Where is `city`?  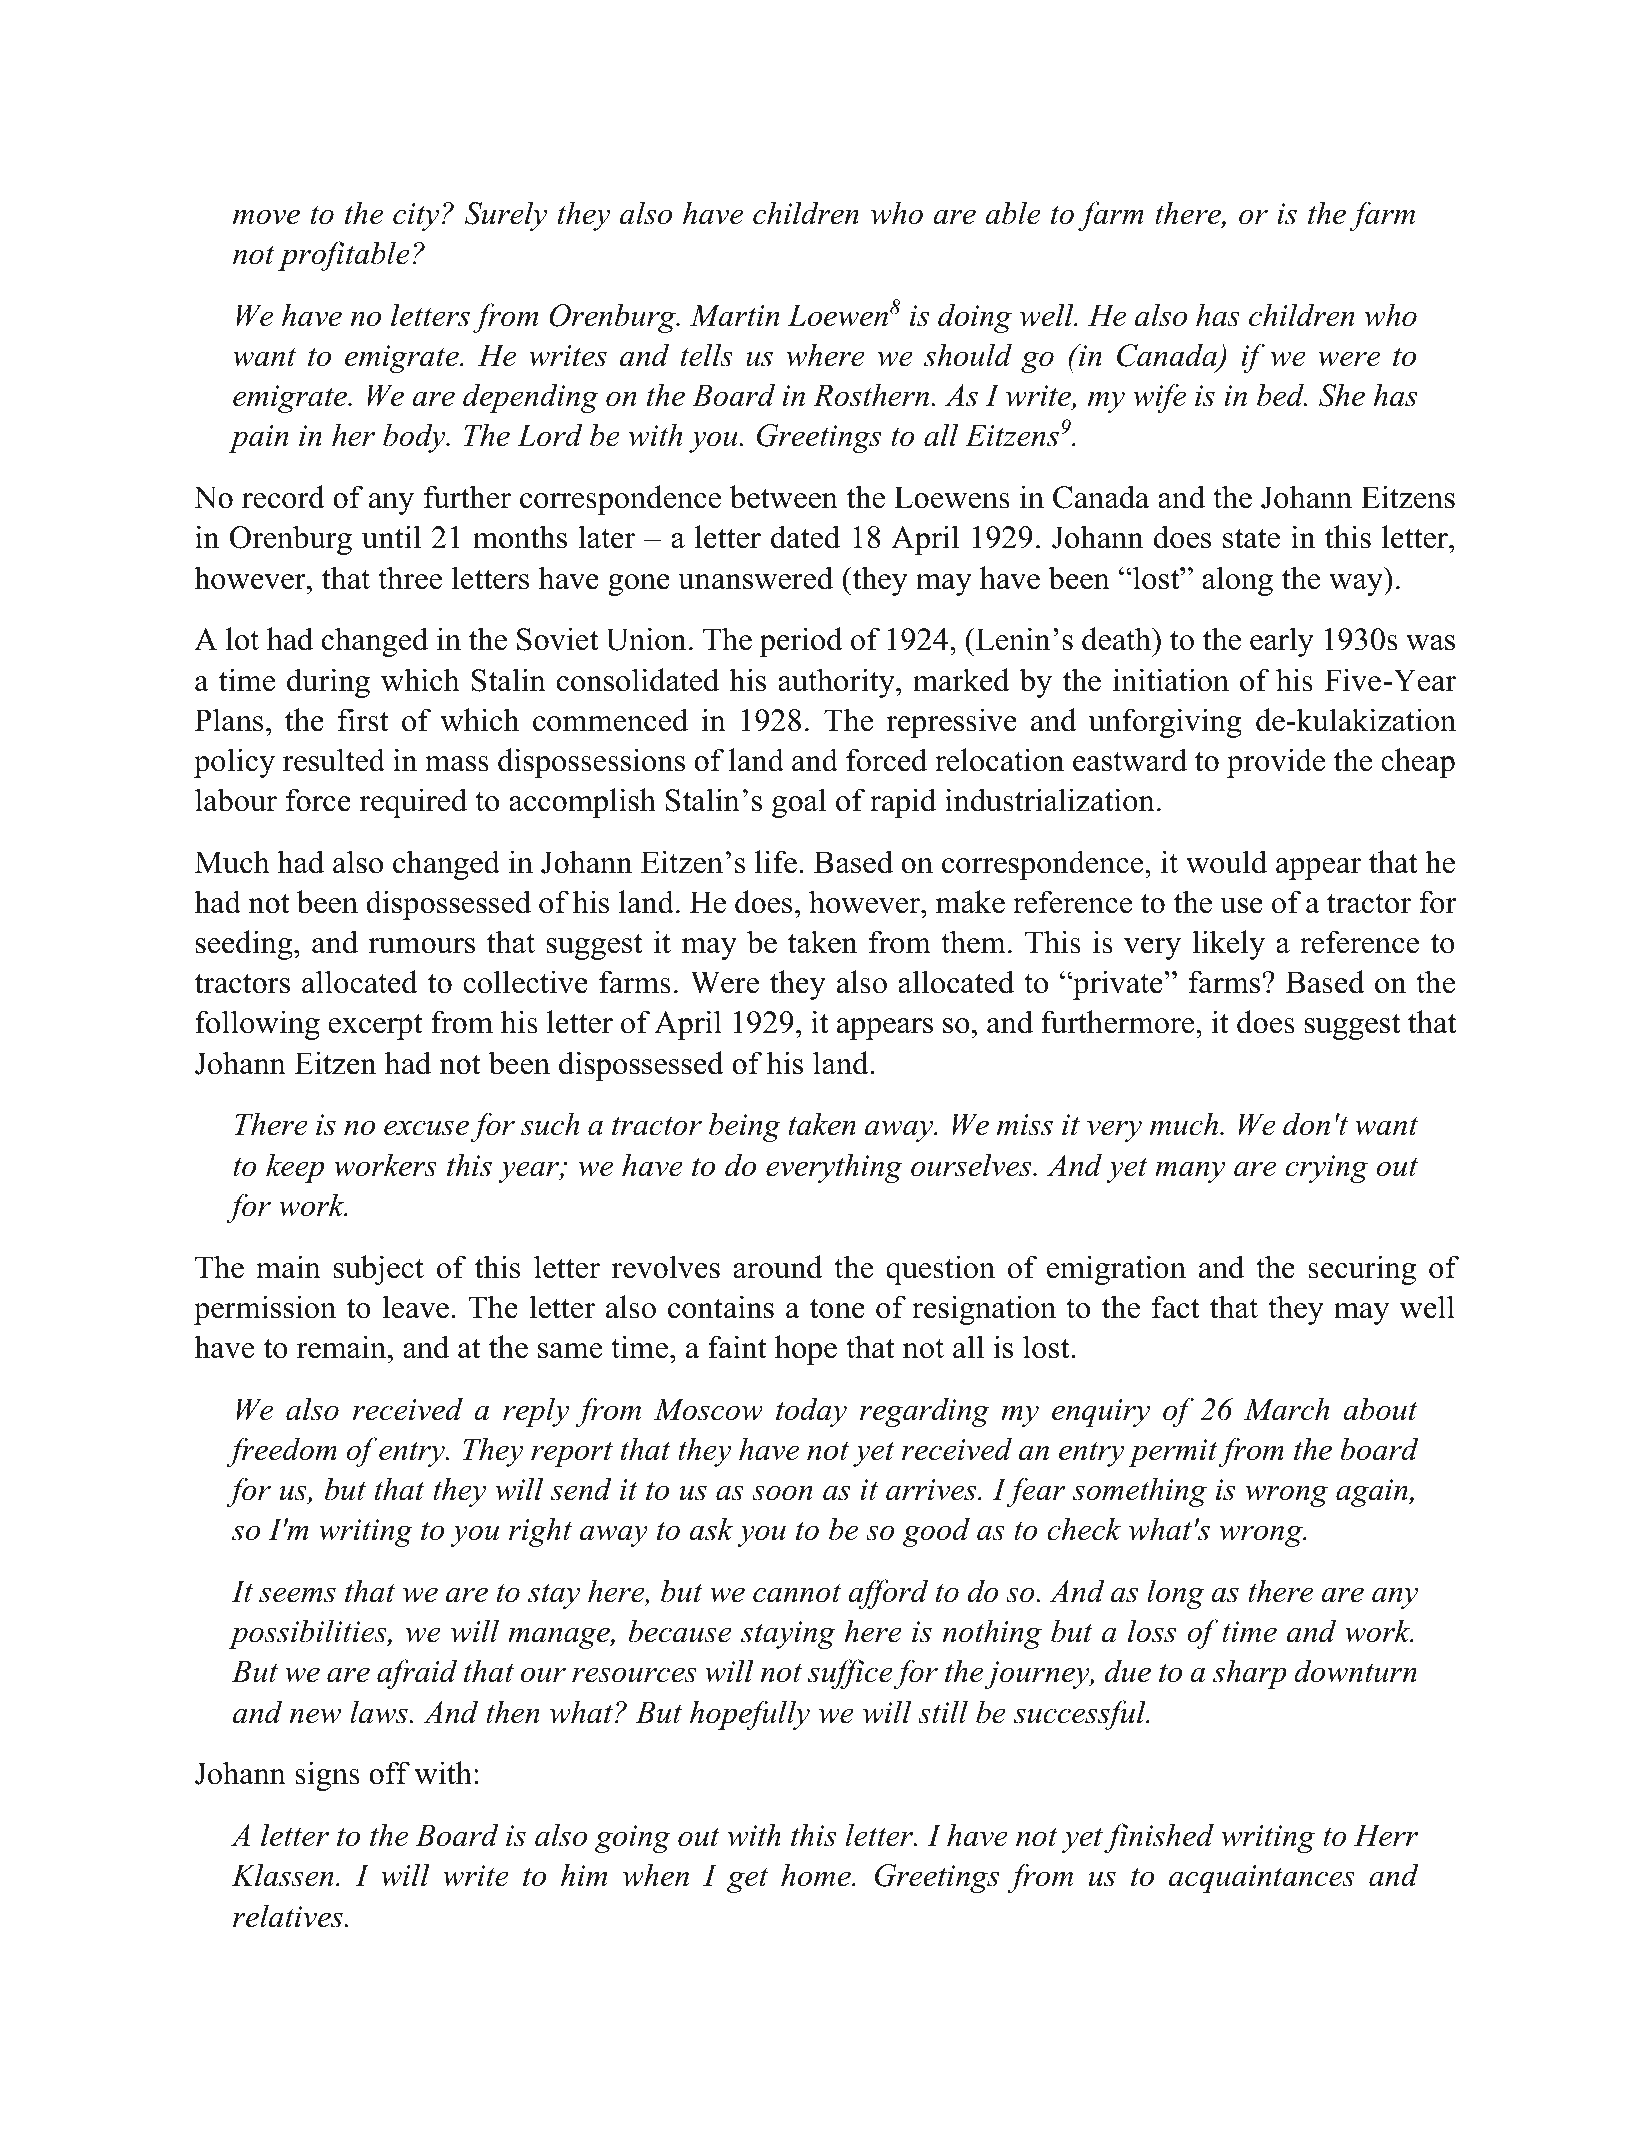
city is located at coordinates (416, 217).
